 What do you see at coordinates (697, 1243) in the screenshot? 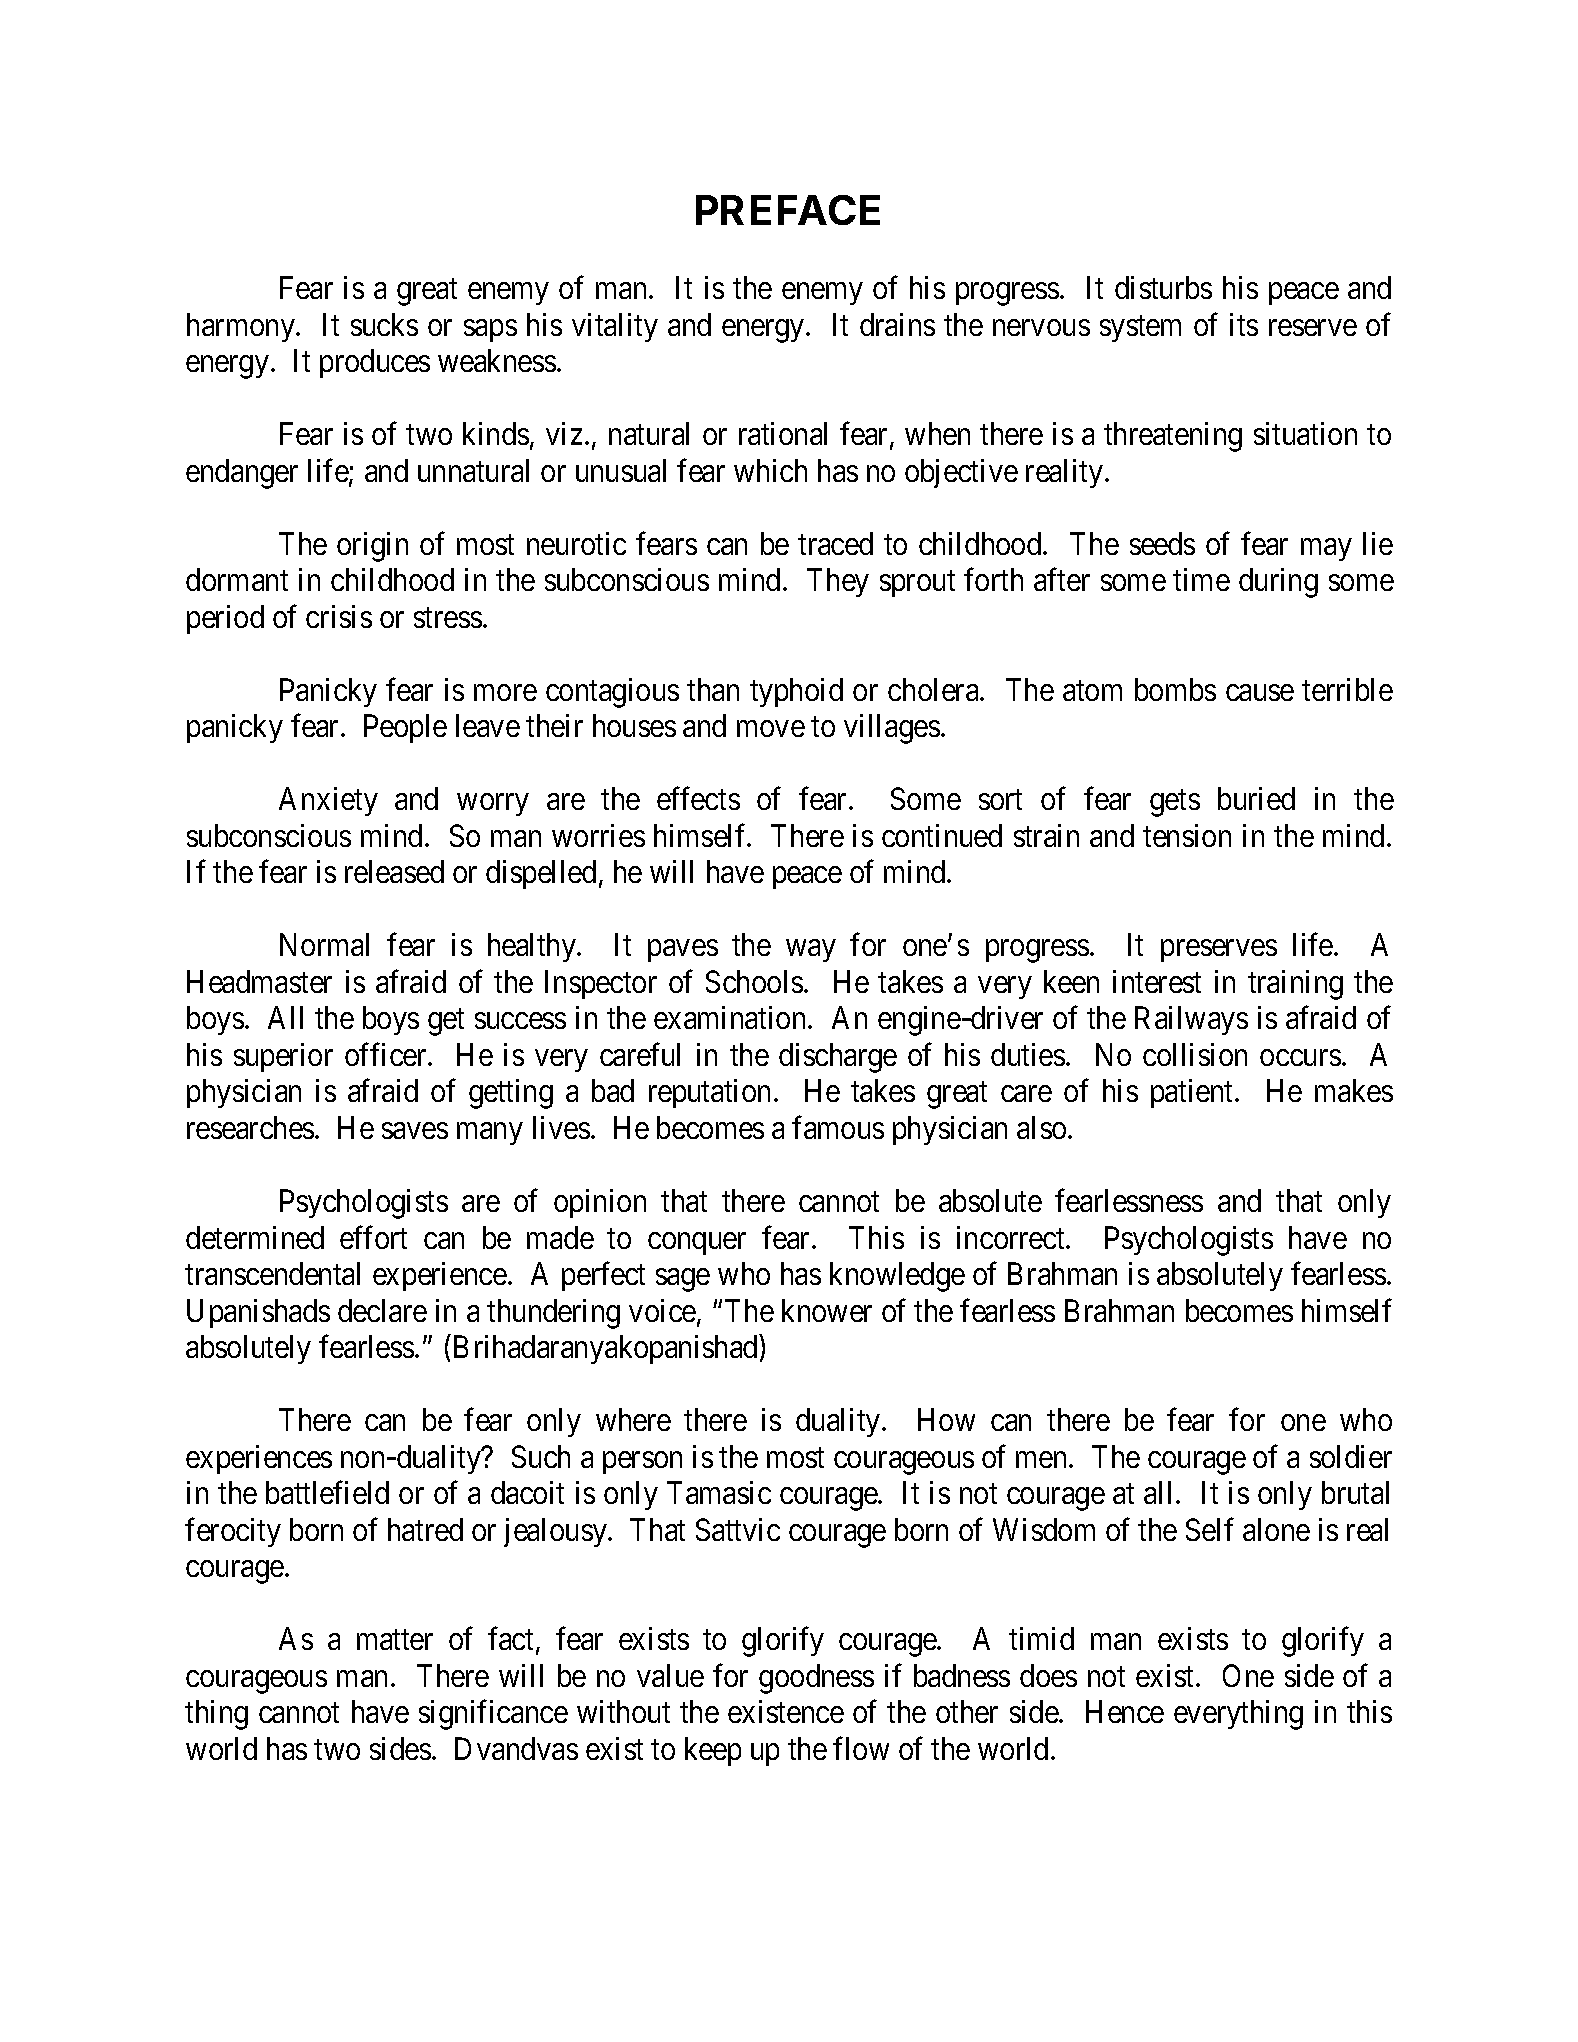
I see `conquer` at bounding box center [697, 1243].
